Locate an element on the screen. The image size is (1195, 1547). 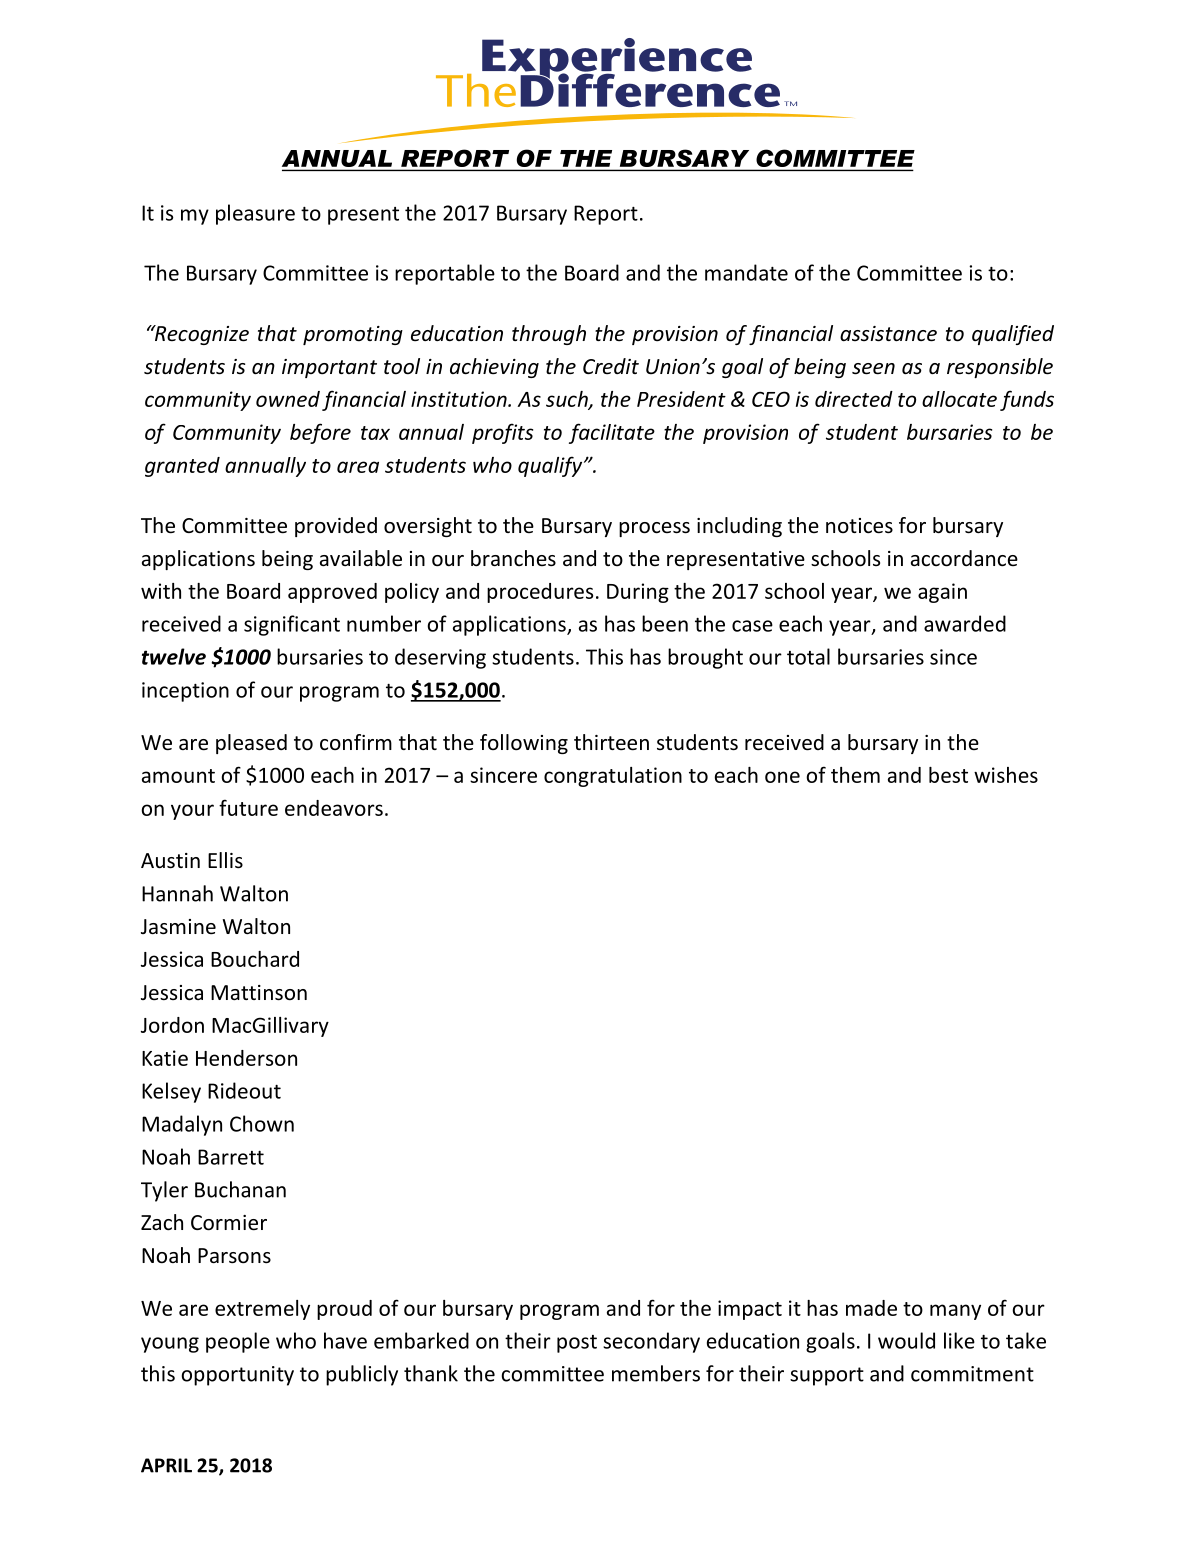
Bouchard is located at coordinates (255, 959).
